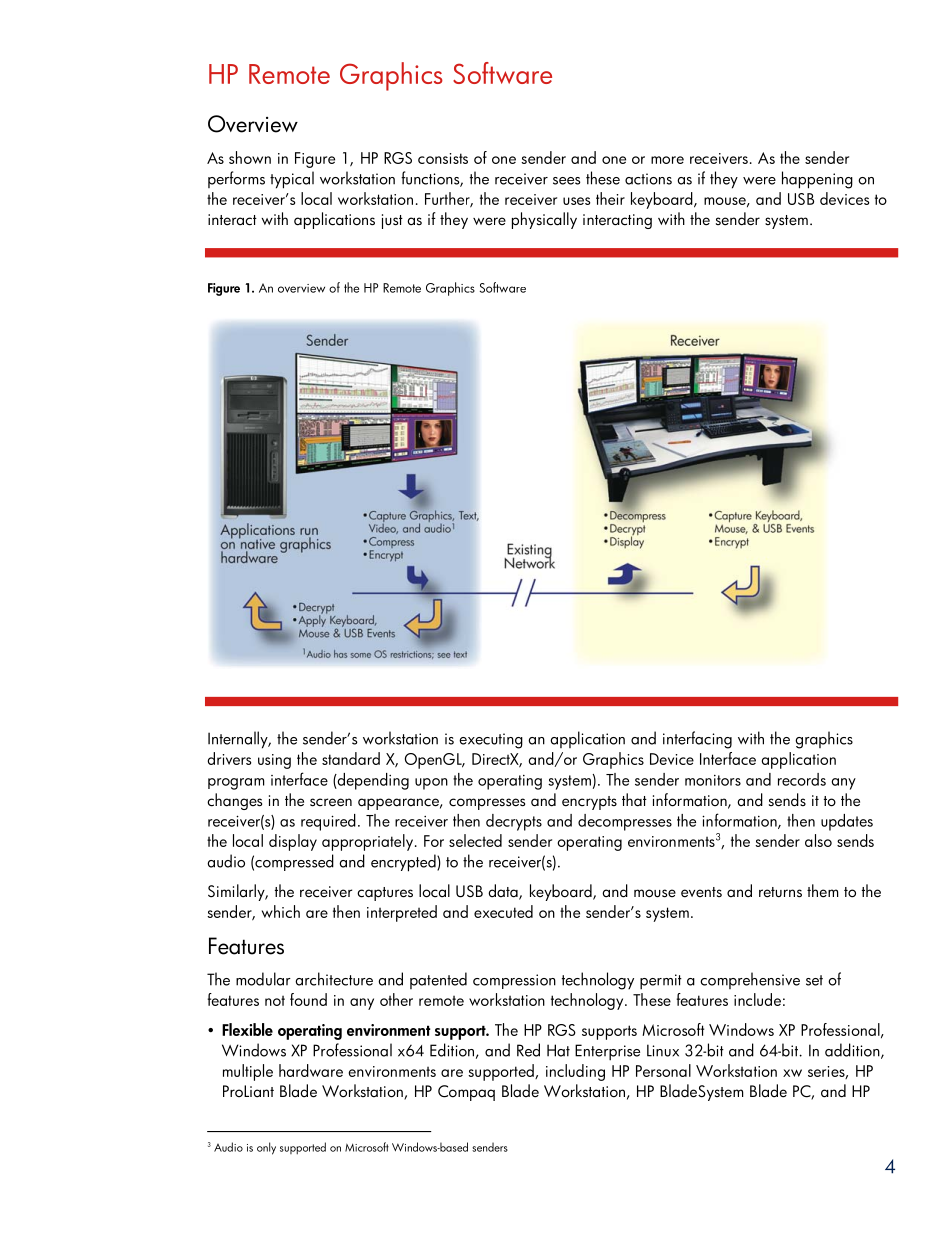 The height and width of the page is (1233, 952). I want to click on interfacing, so click(697, 740).
